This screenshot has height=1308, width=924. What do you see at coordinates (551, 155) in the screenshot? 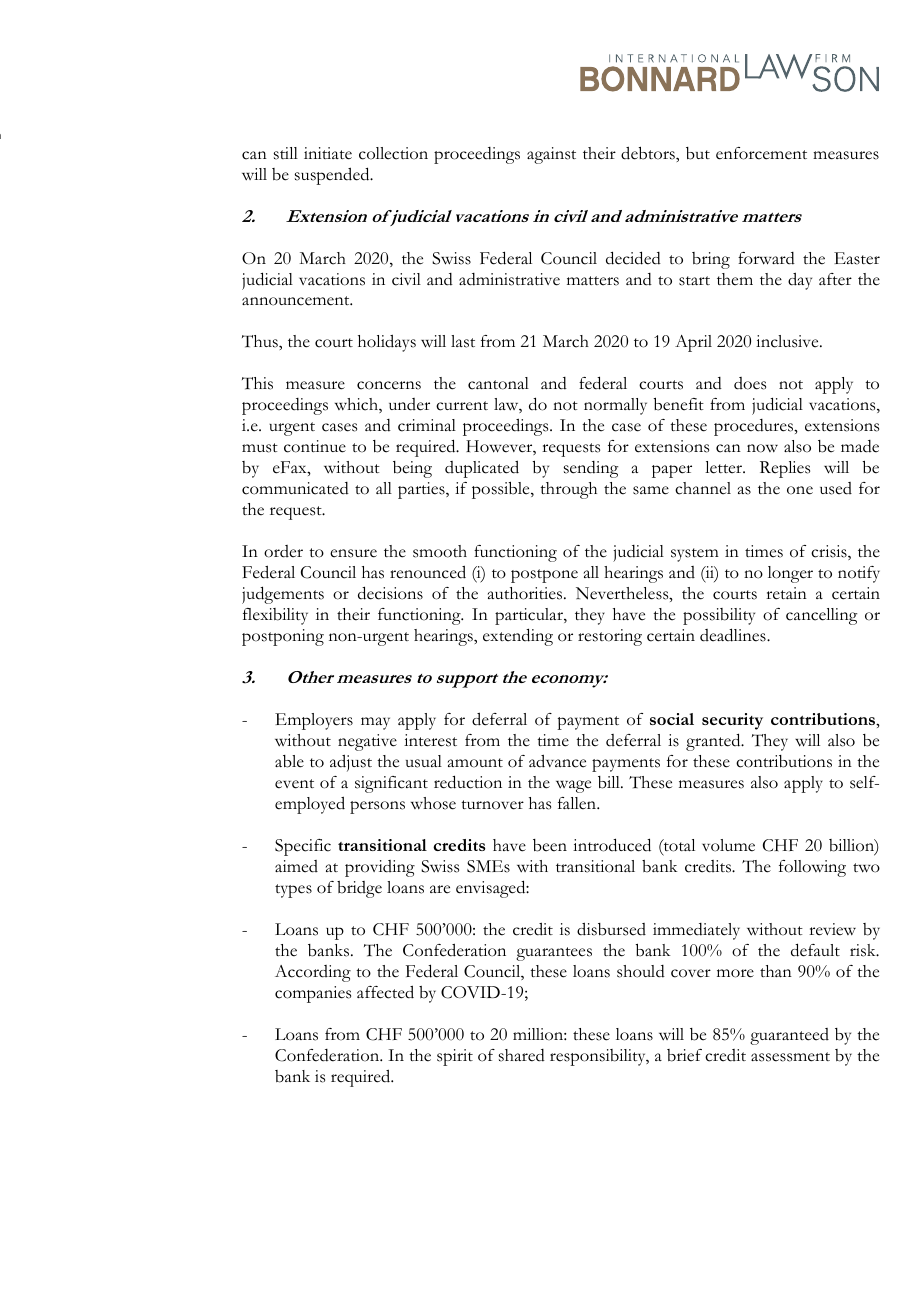
I see `against` at bounding box center [551, 155].
